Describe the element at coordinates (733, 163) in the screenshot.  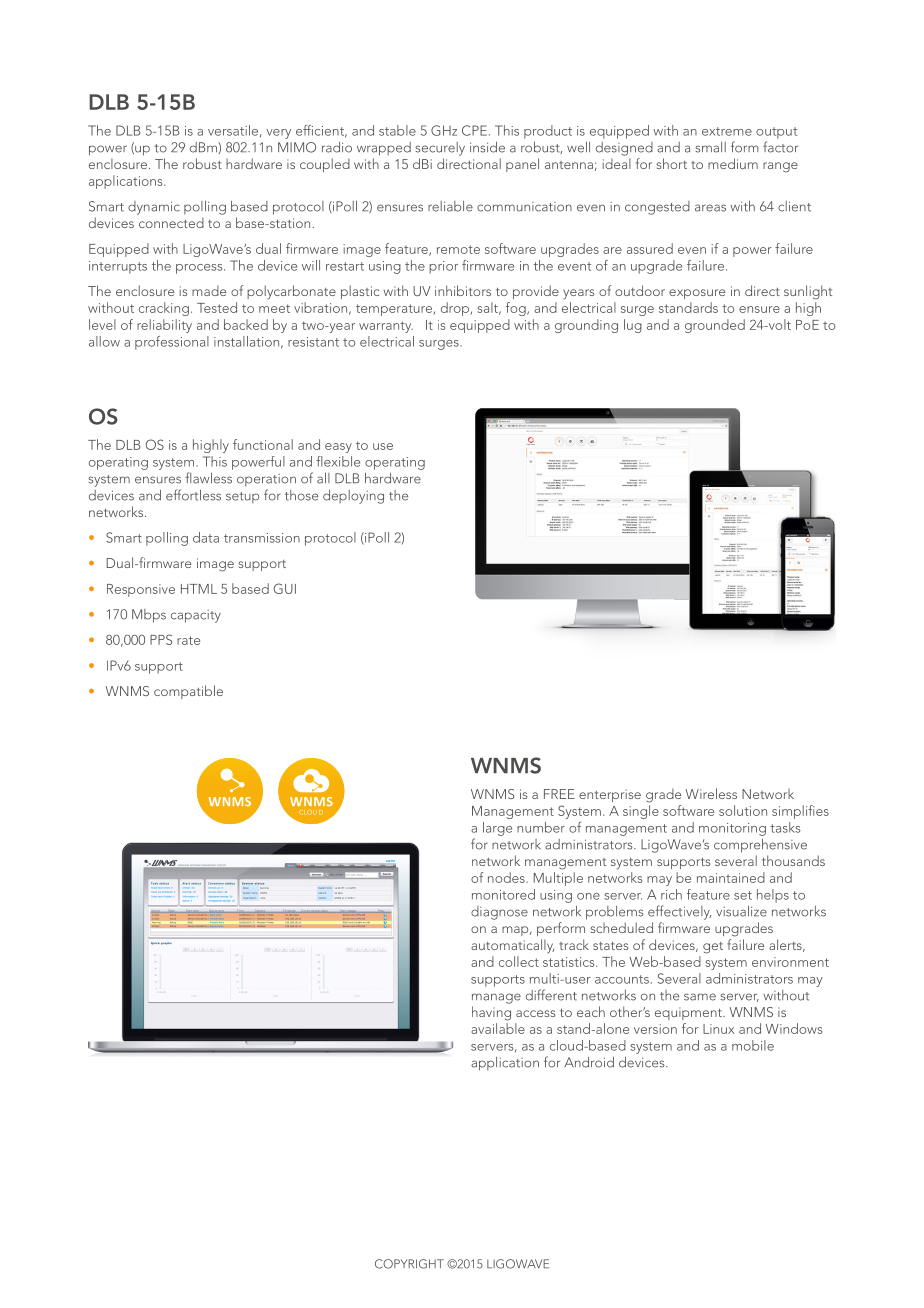
I see `medium` at that location.
